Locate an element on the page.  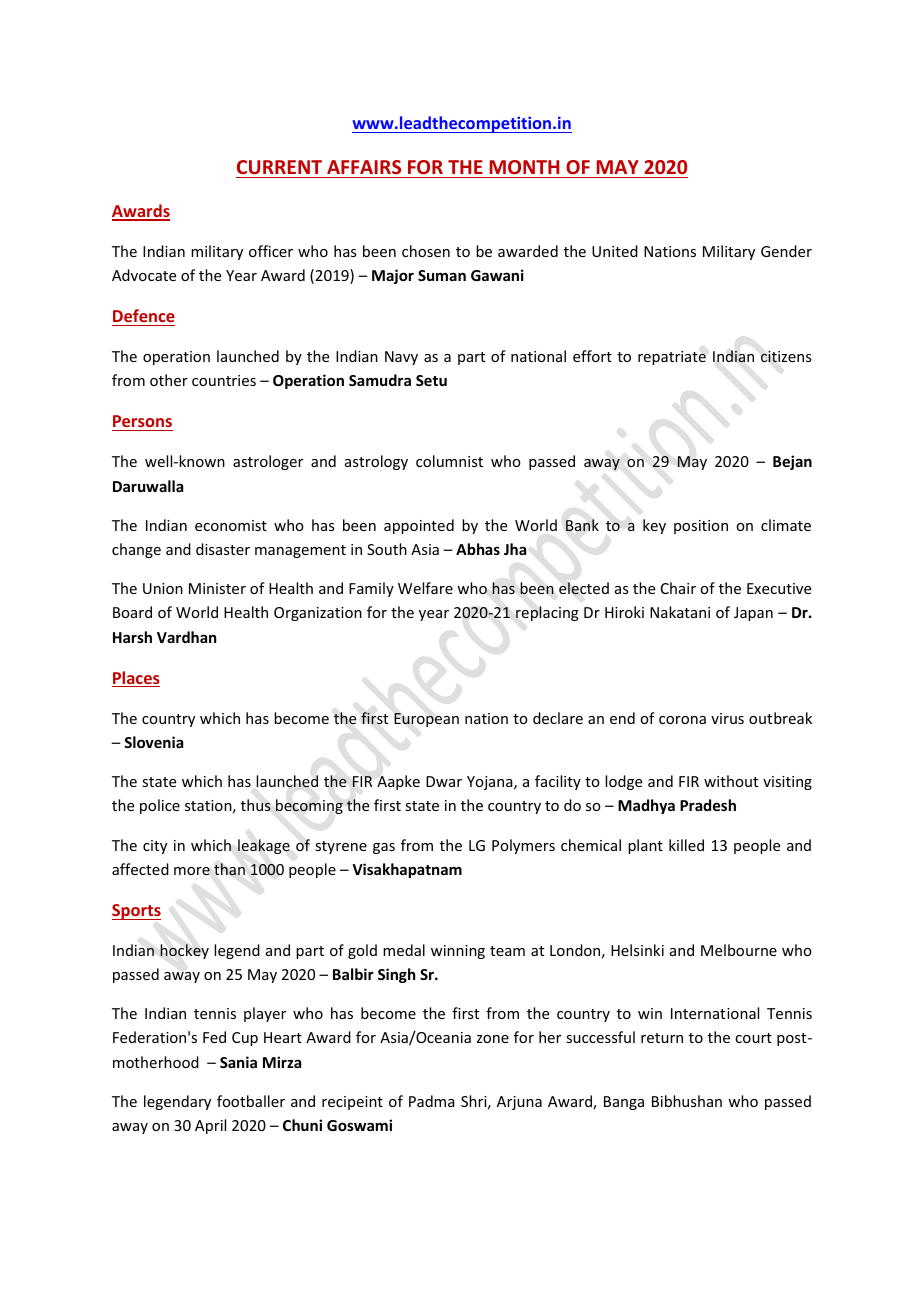
Japan is located at coordinates (753, 614).
